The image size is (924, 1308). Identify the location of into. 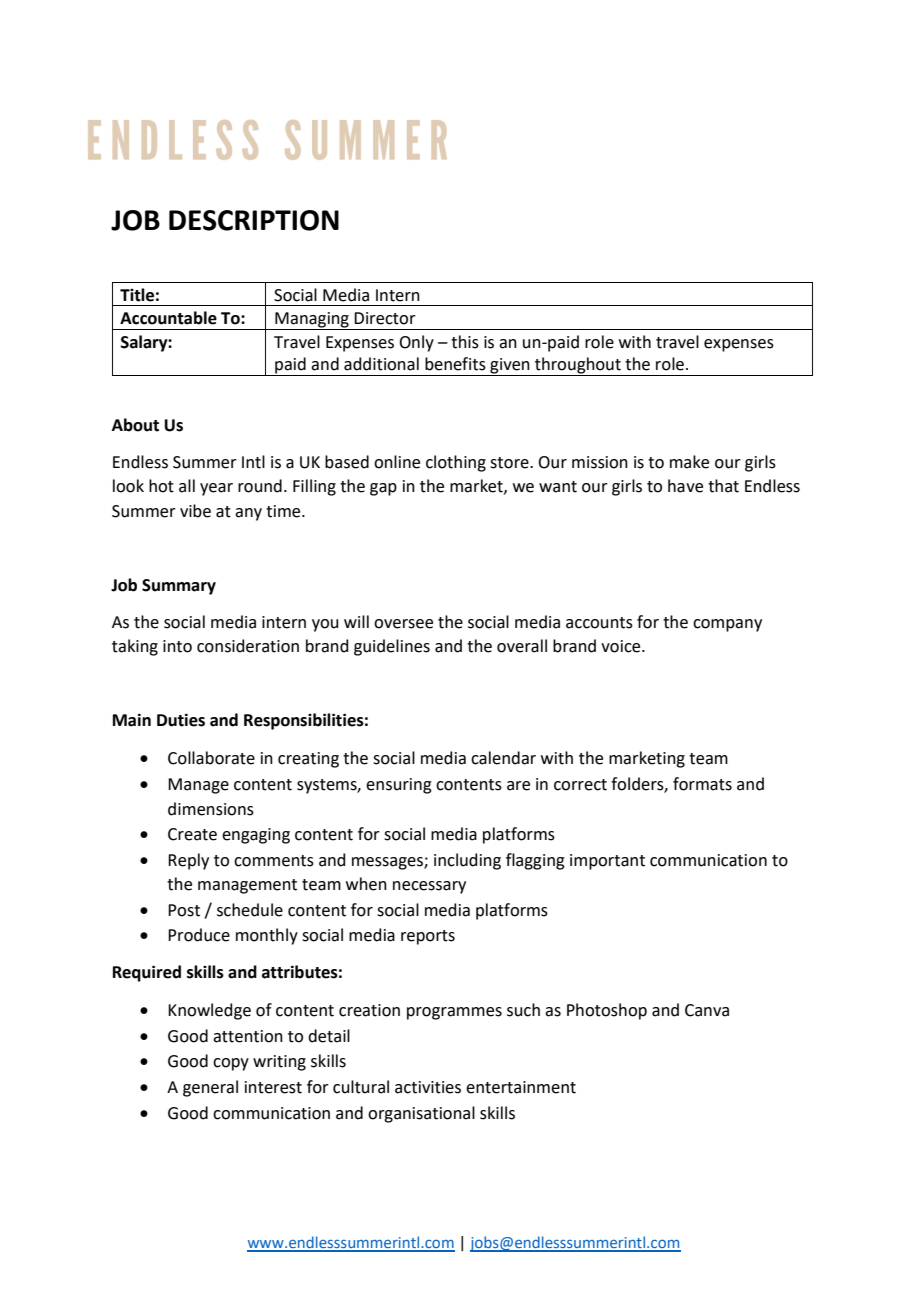
(177, 646).
